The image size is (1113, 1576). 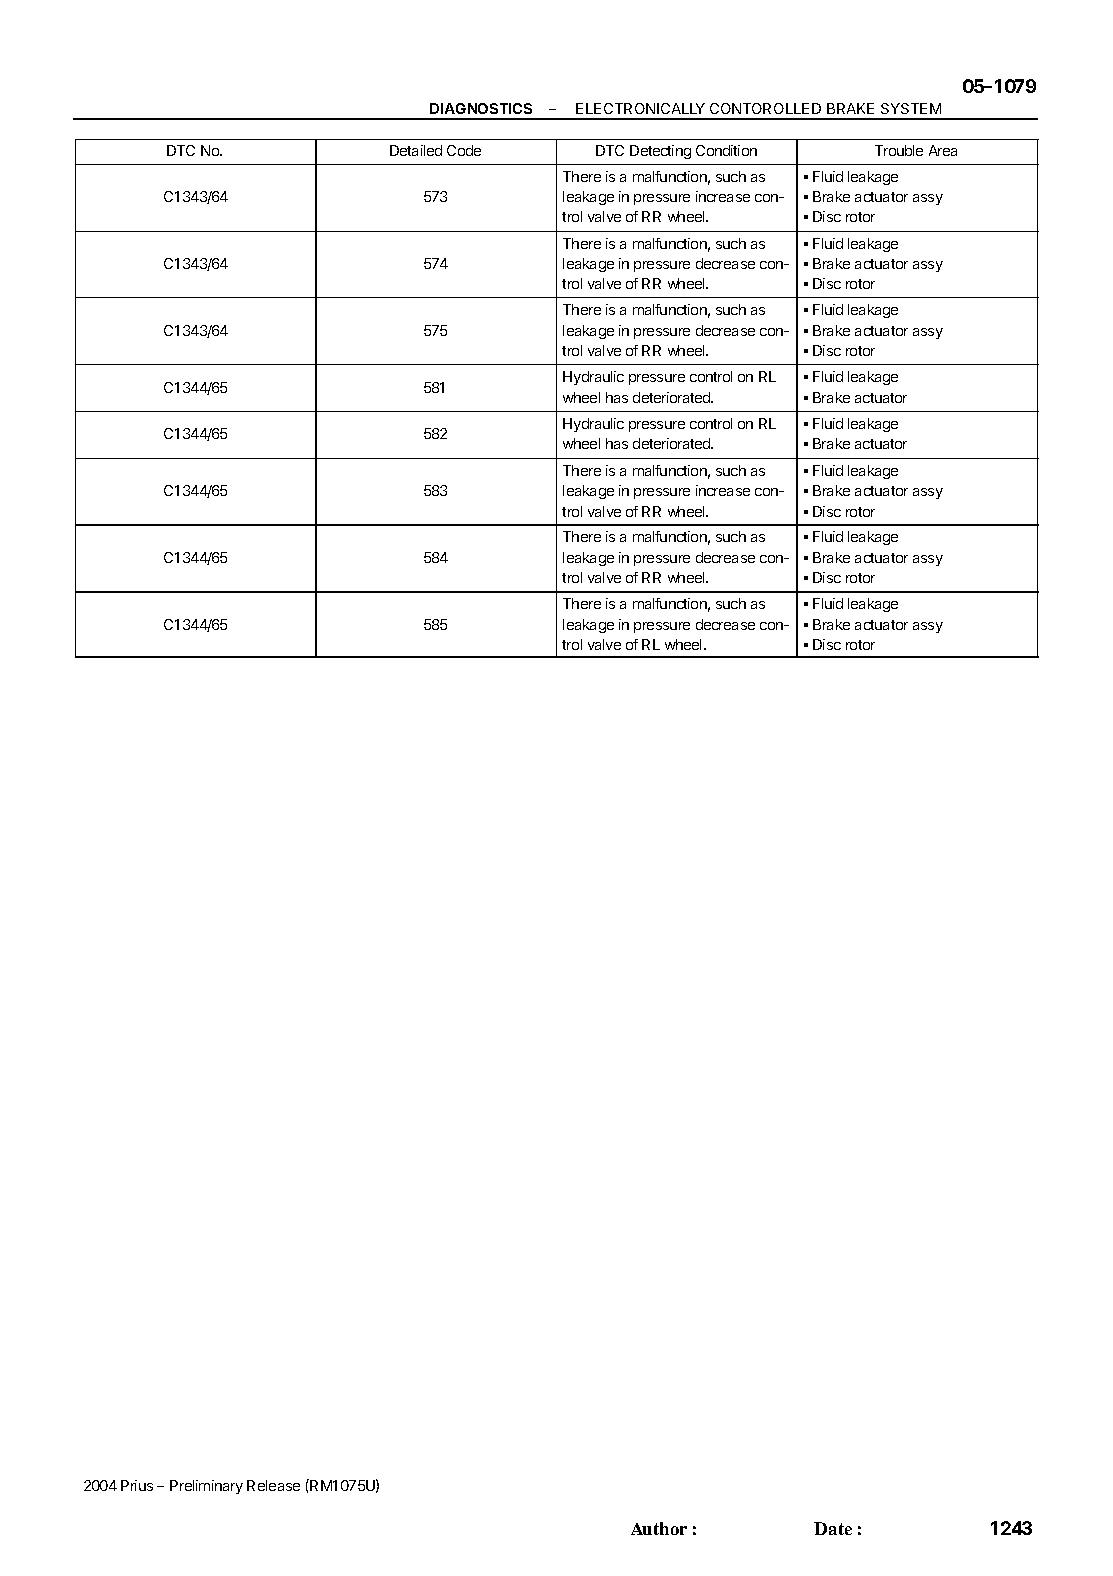 What do you see at coordinates (899, 150) in the screenshot?
I see `Trouble` at bounding box center [899, 150].
